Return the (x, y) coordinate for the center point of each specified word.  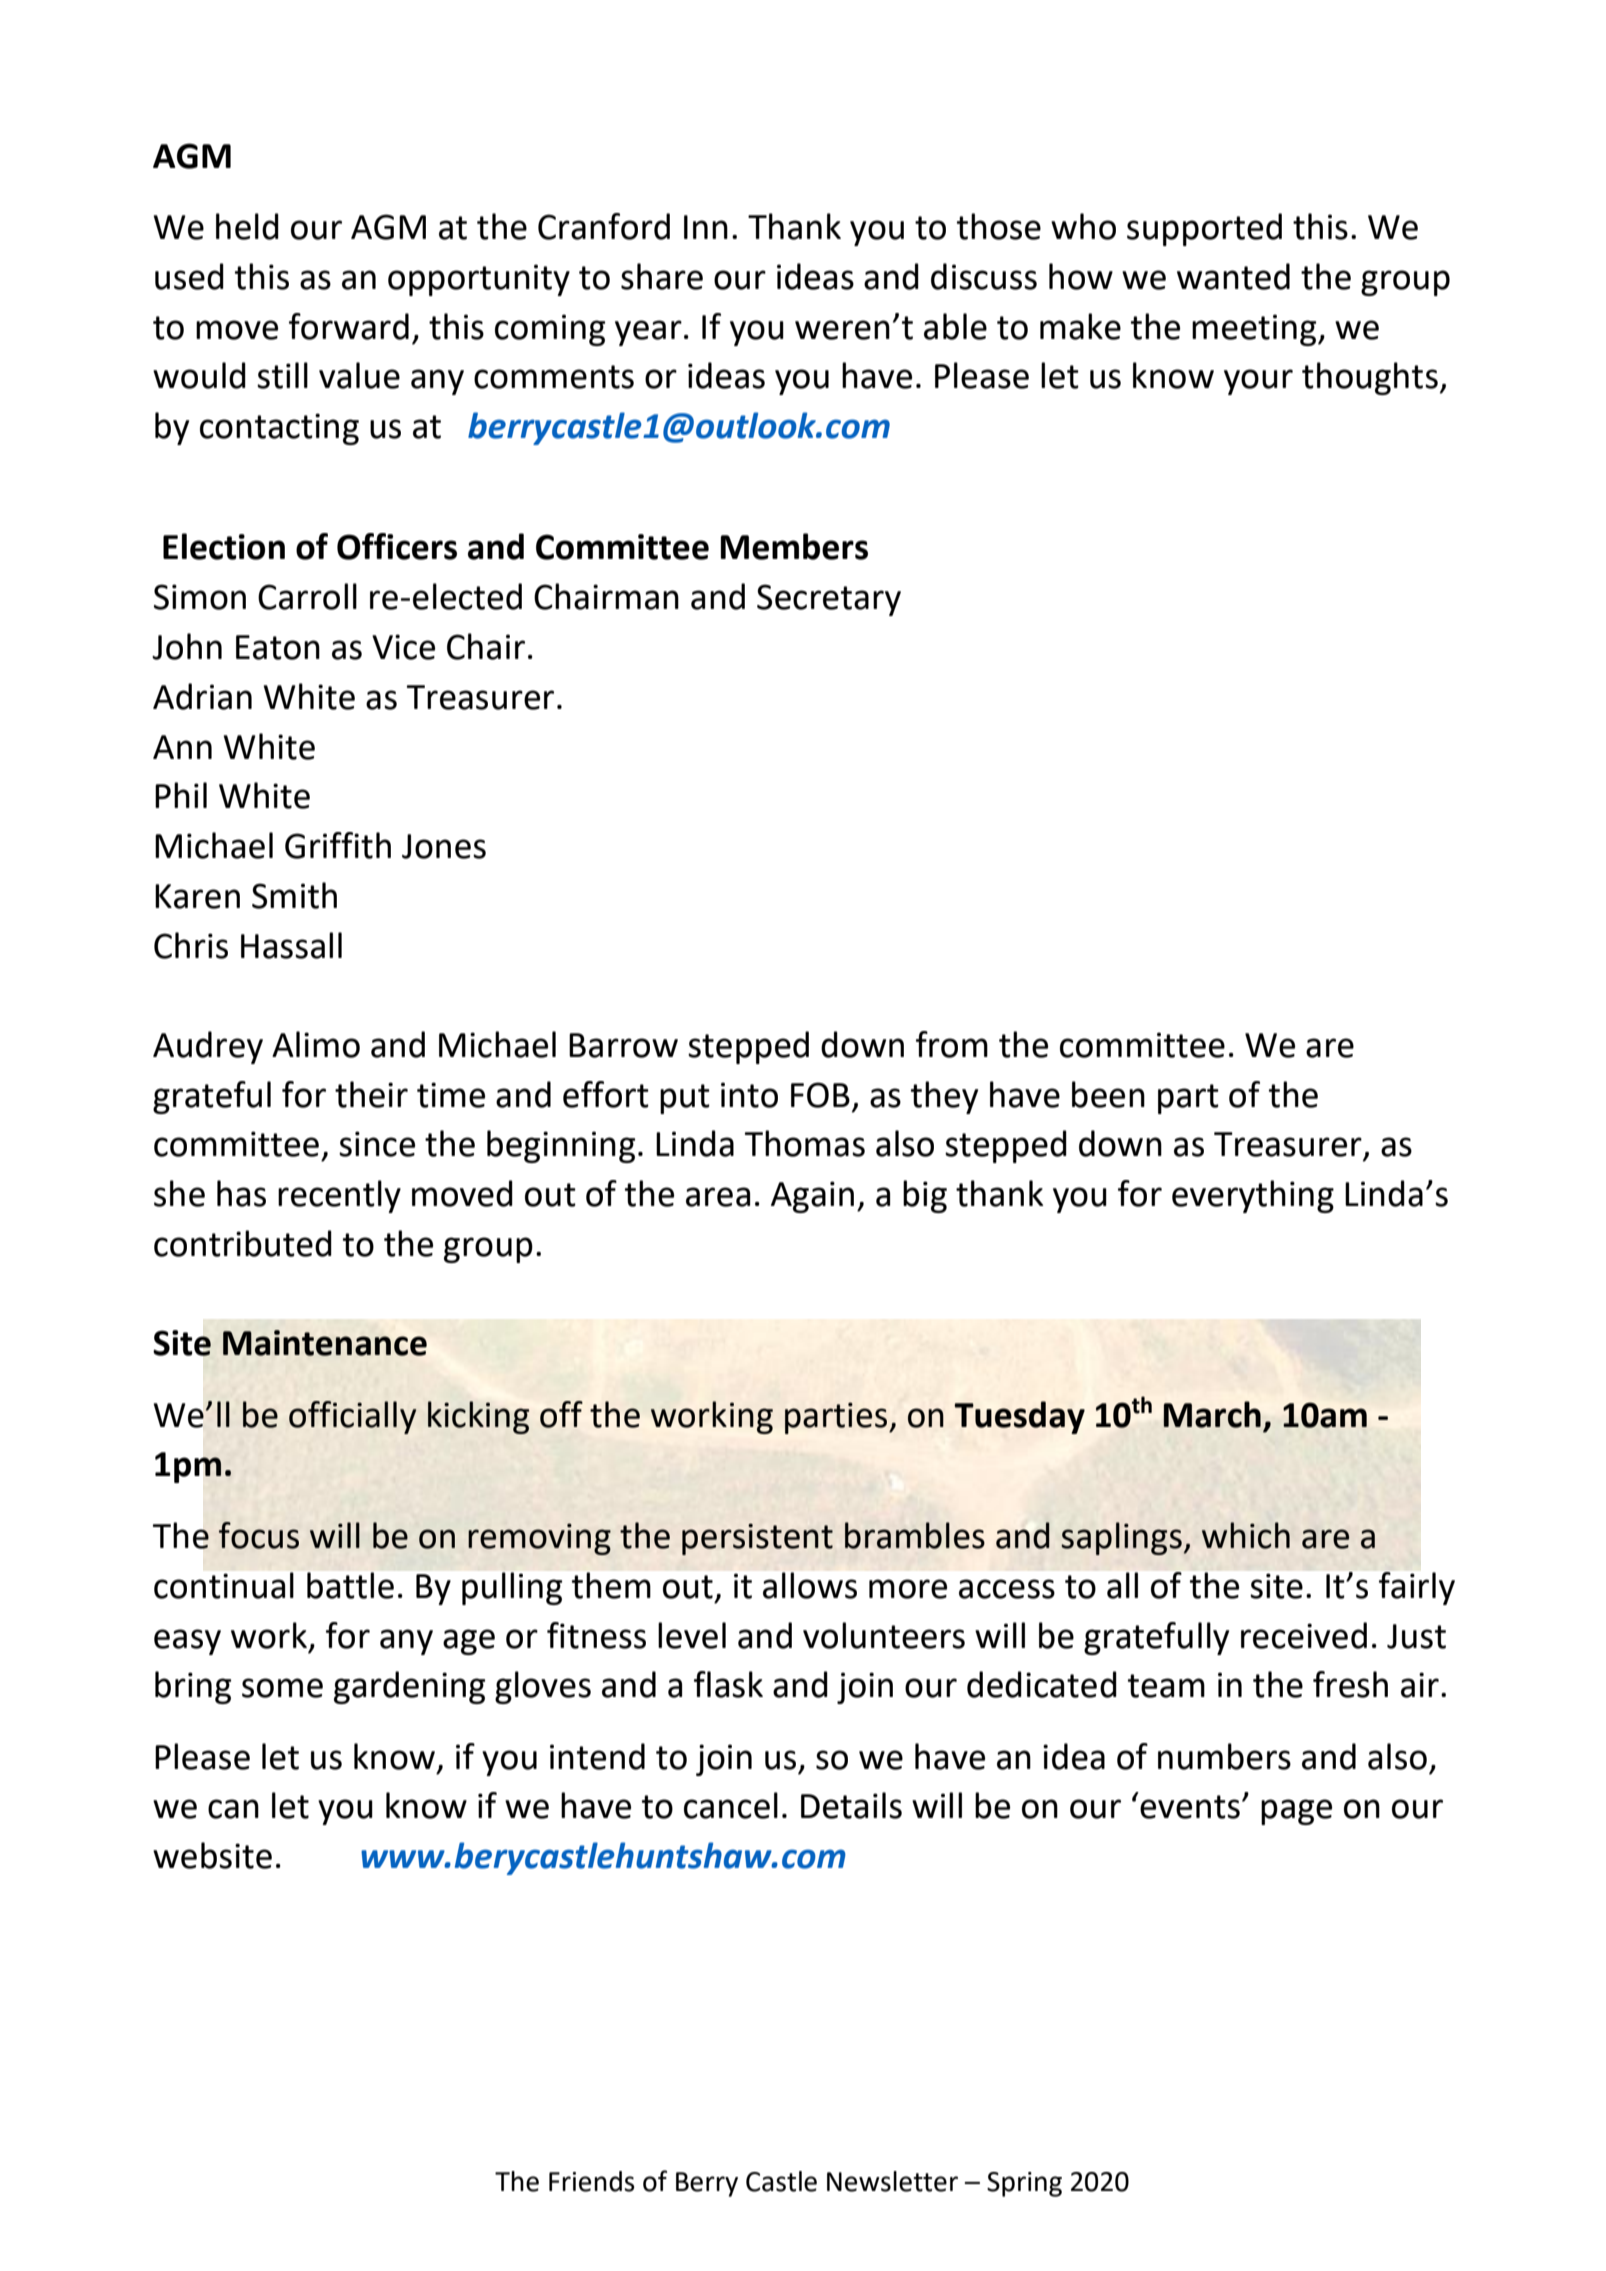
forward (349, 326)
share (662, 276)
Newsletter (892, 2181)
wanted (1233, 276)
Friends (592, 2181)
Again (812, 1197)
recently (339, 1196)
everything (1253, 1196)
